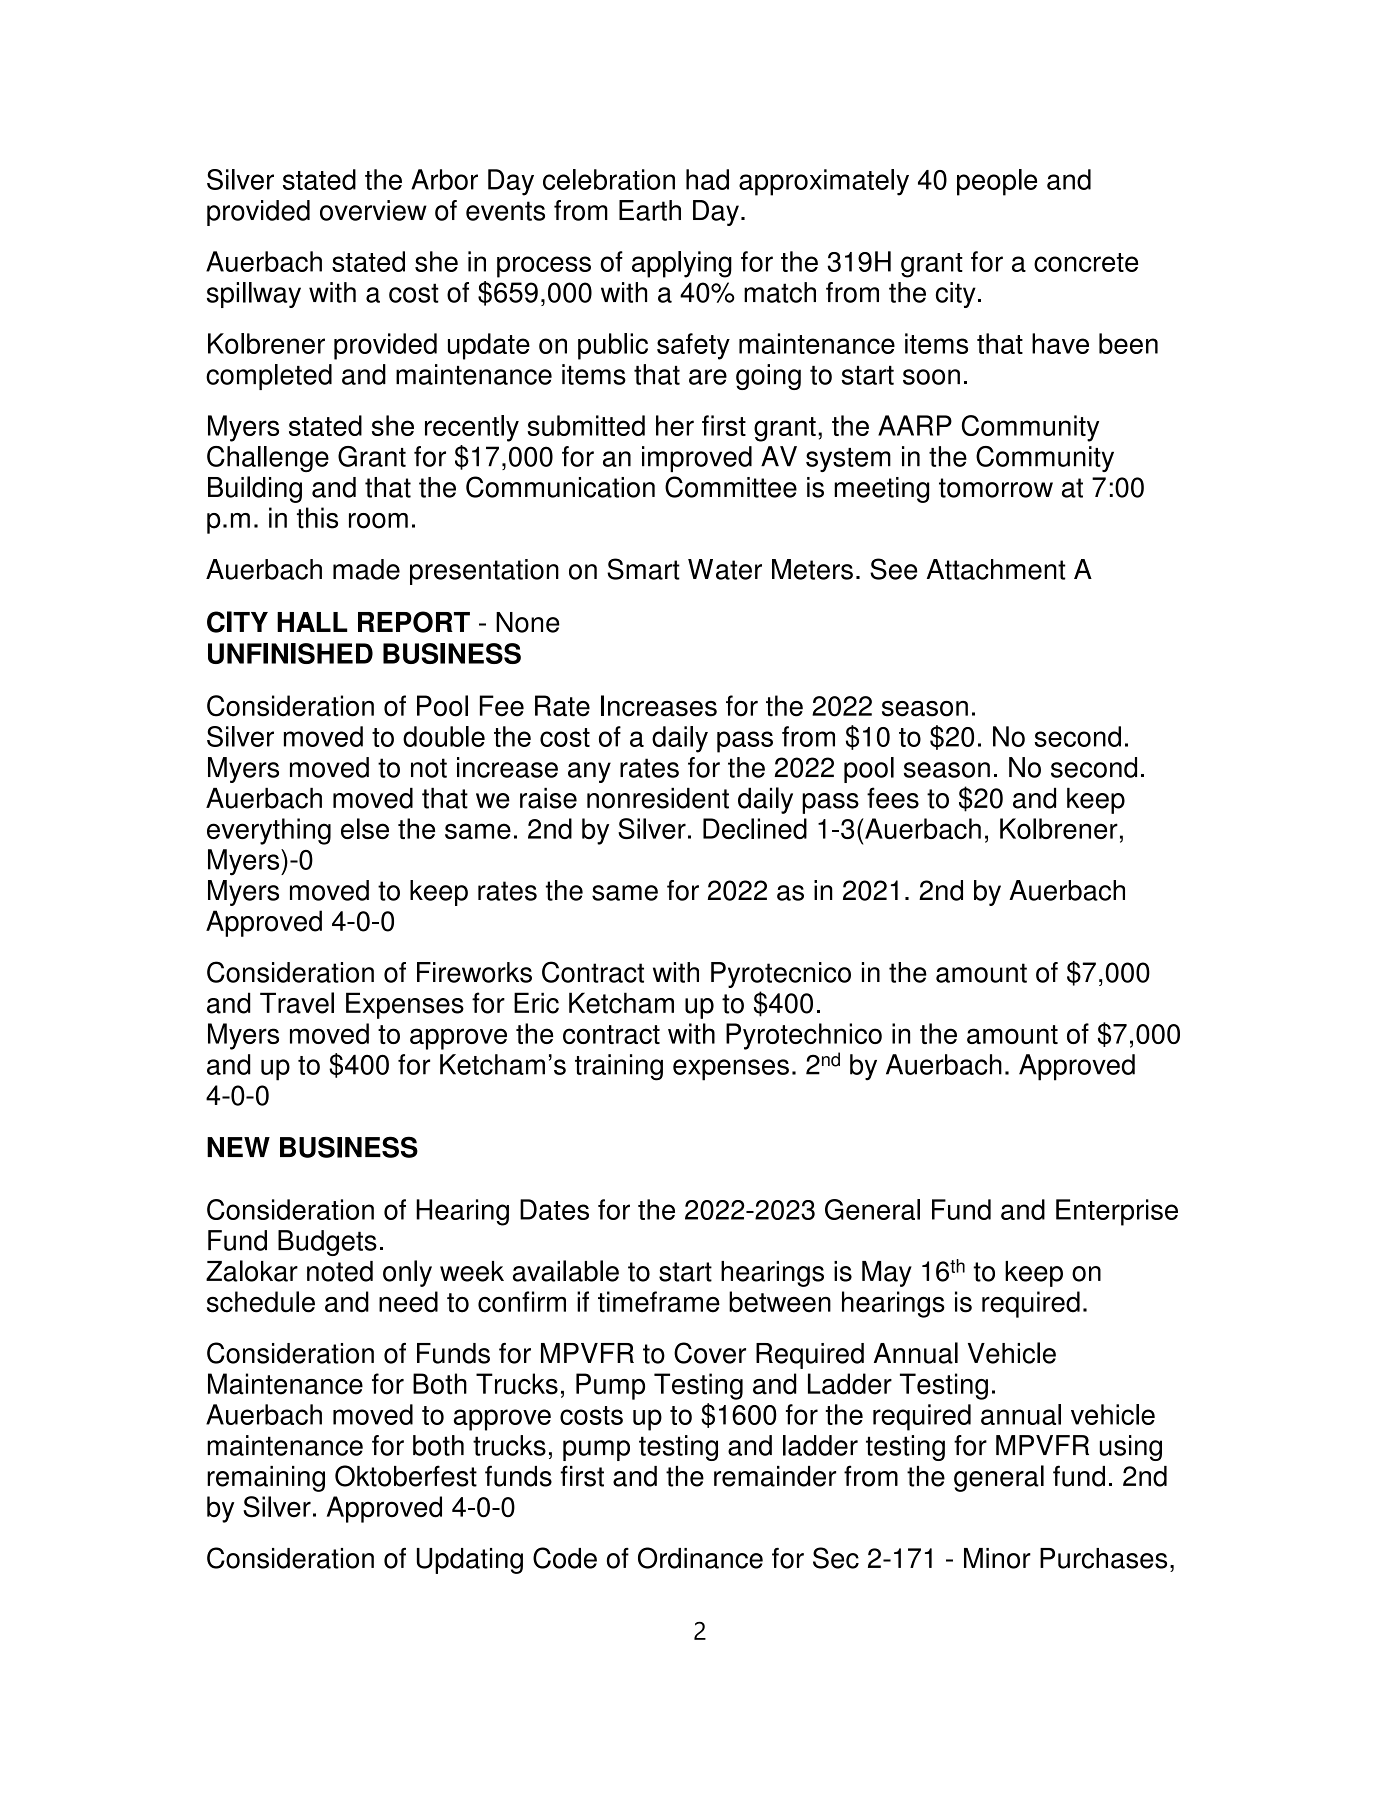 This screenshot has height=1811, width=1400. What do you see at coordinates (700, 1558) in the screenshot?
I see `Ordinance` at bounding box center [700, 1558].
